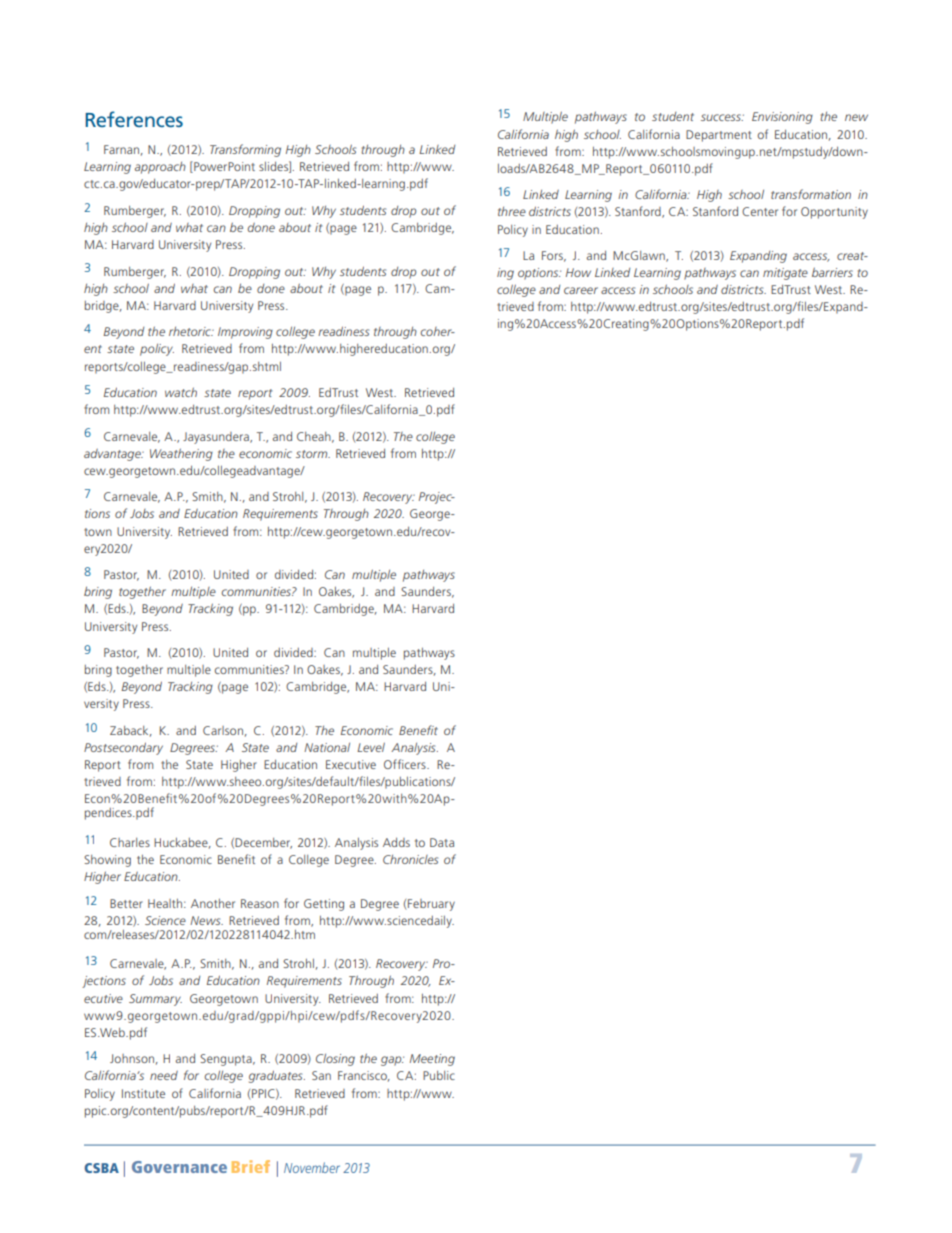 The width and height of the page is (952, 1233). What do you see at coordinates (160, 168) in the page?
I see `approach` at bounding box center [160, 168].
